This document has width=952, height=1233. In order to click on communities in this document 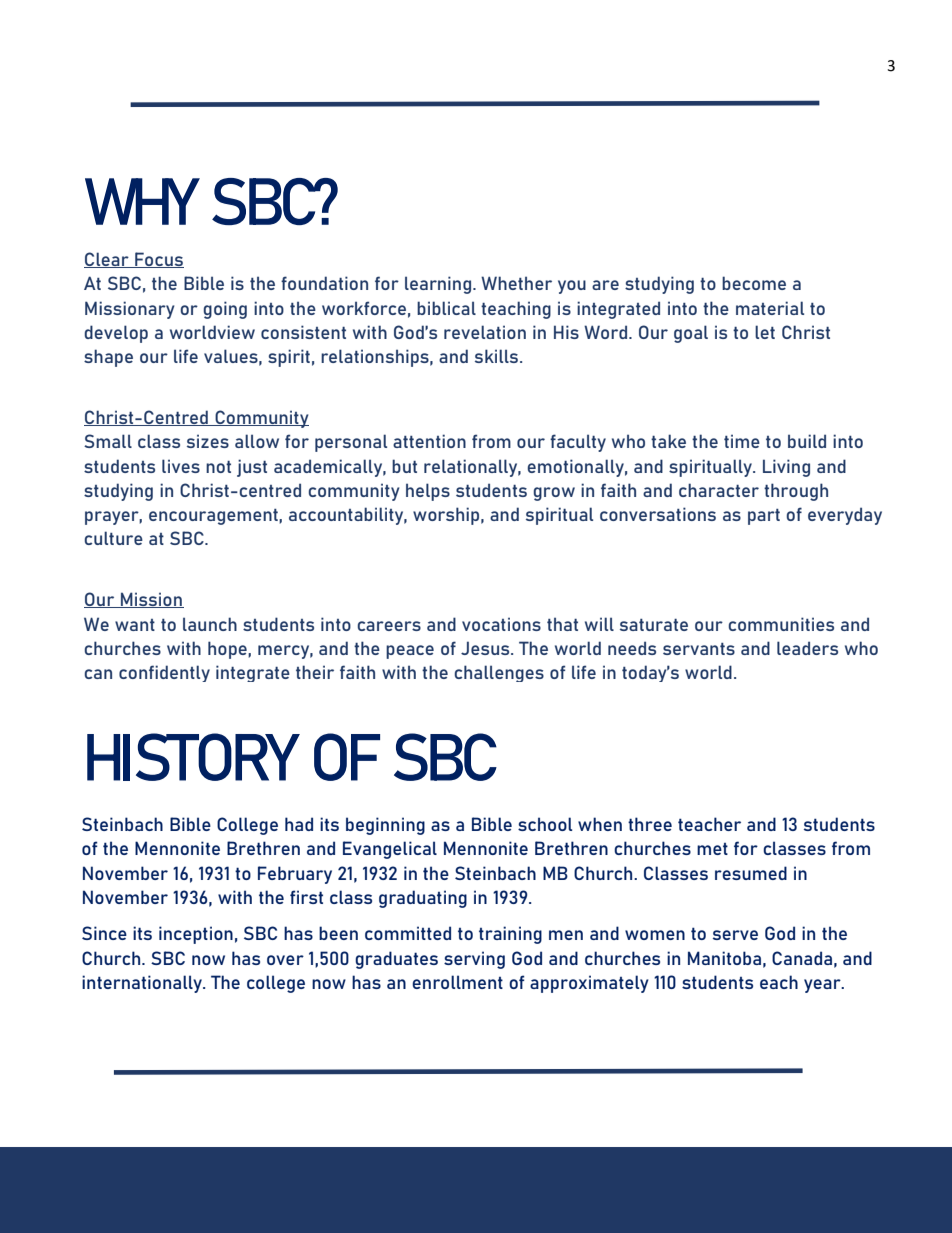, I will do `click(781, 624)`.
